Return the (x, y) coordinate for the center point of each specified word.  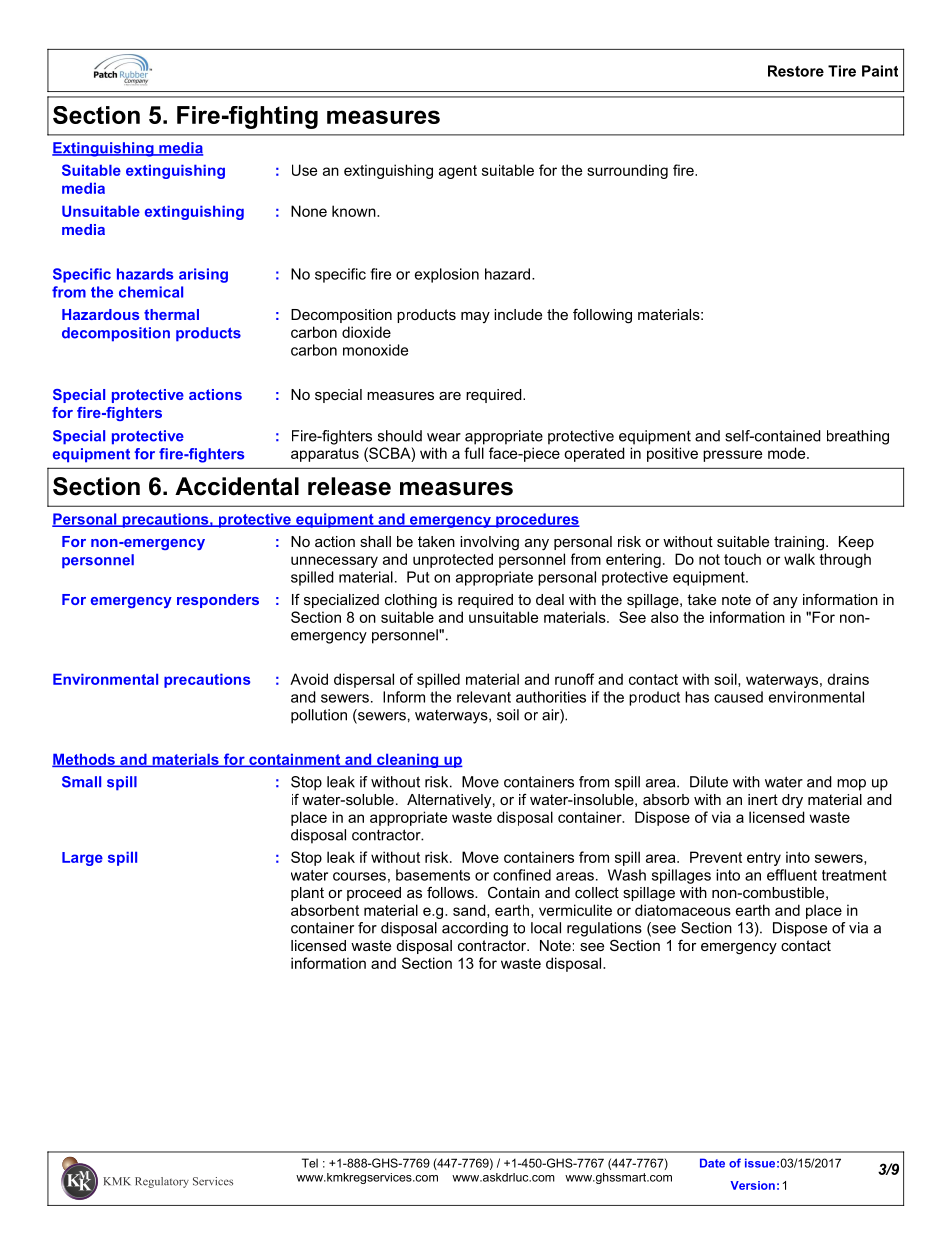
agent (458, 172)
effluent (792, 875)
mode (788, 453)
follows (451, 892)
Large (82, 859)
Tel (310, 1163)
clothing (411, 601)
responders (218, 601)
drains (848, 679)
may (475, 317)
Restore (796, 71)
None (309, 211)
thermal (171, 314)
